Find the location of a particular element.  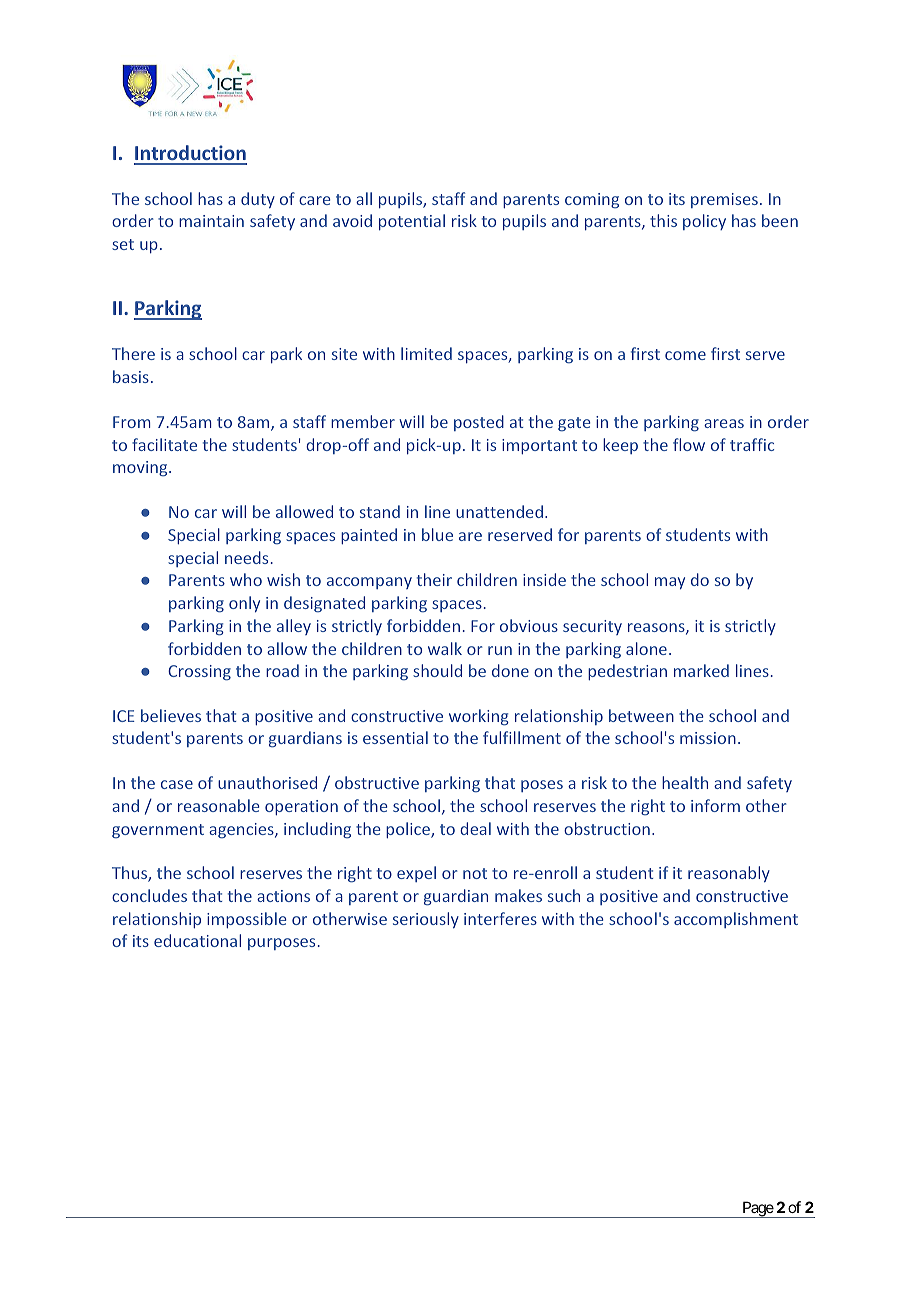

who is located at coordinates (246, 579).
